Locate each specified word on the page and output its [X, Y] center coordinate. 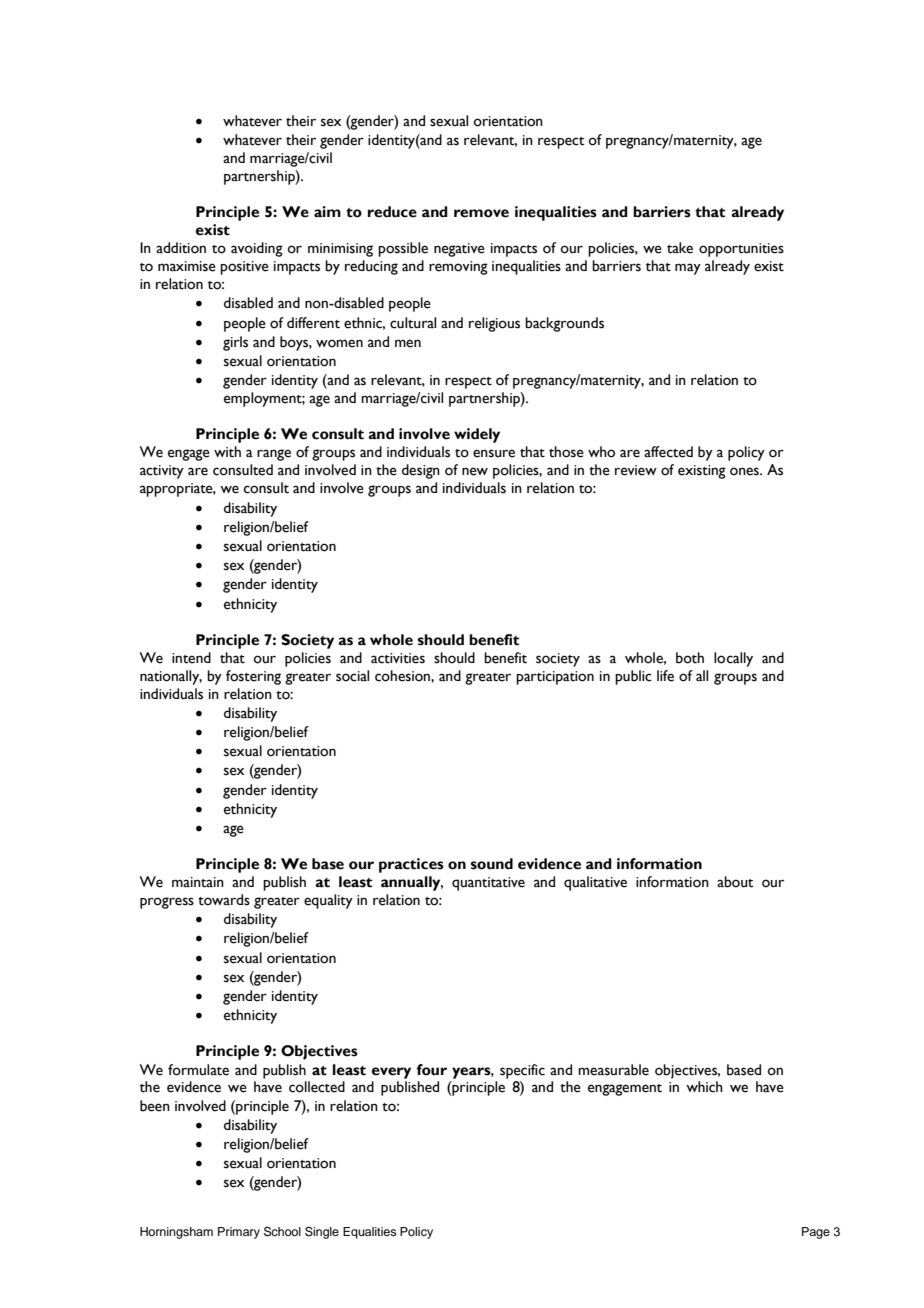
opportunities [741, 250]
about [735, 882]
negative [459, 250]
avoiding [257, 249]
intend [191, 658]
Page [816, 1233]
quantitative [488, 884]
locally [733, 659]
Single [322, 1233]
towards [224, 900]
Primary [239, 1233]
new [475, 471]
